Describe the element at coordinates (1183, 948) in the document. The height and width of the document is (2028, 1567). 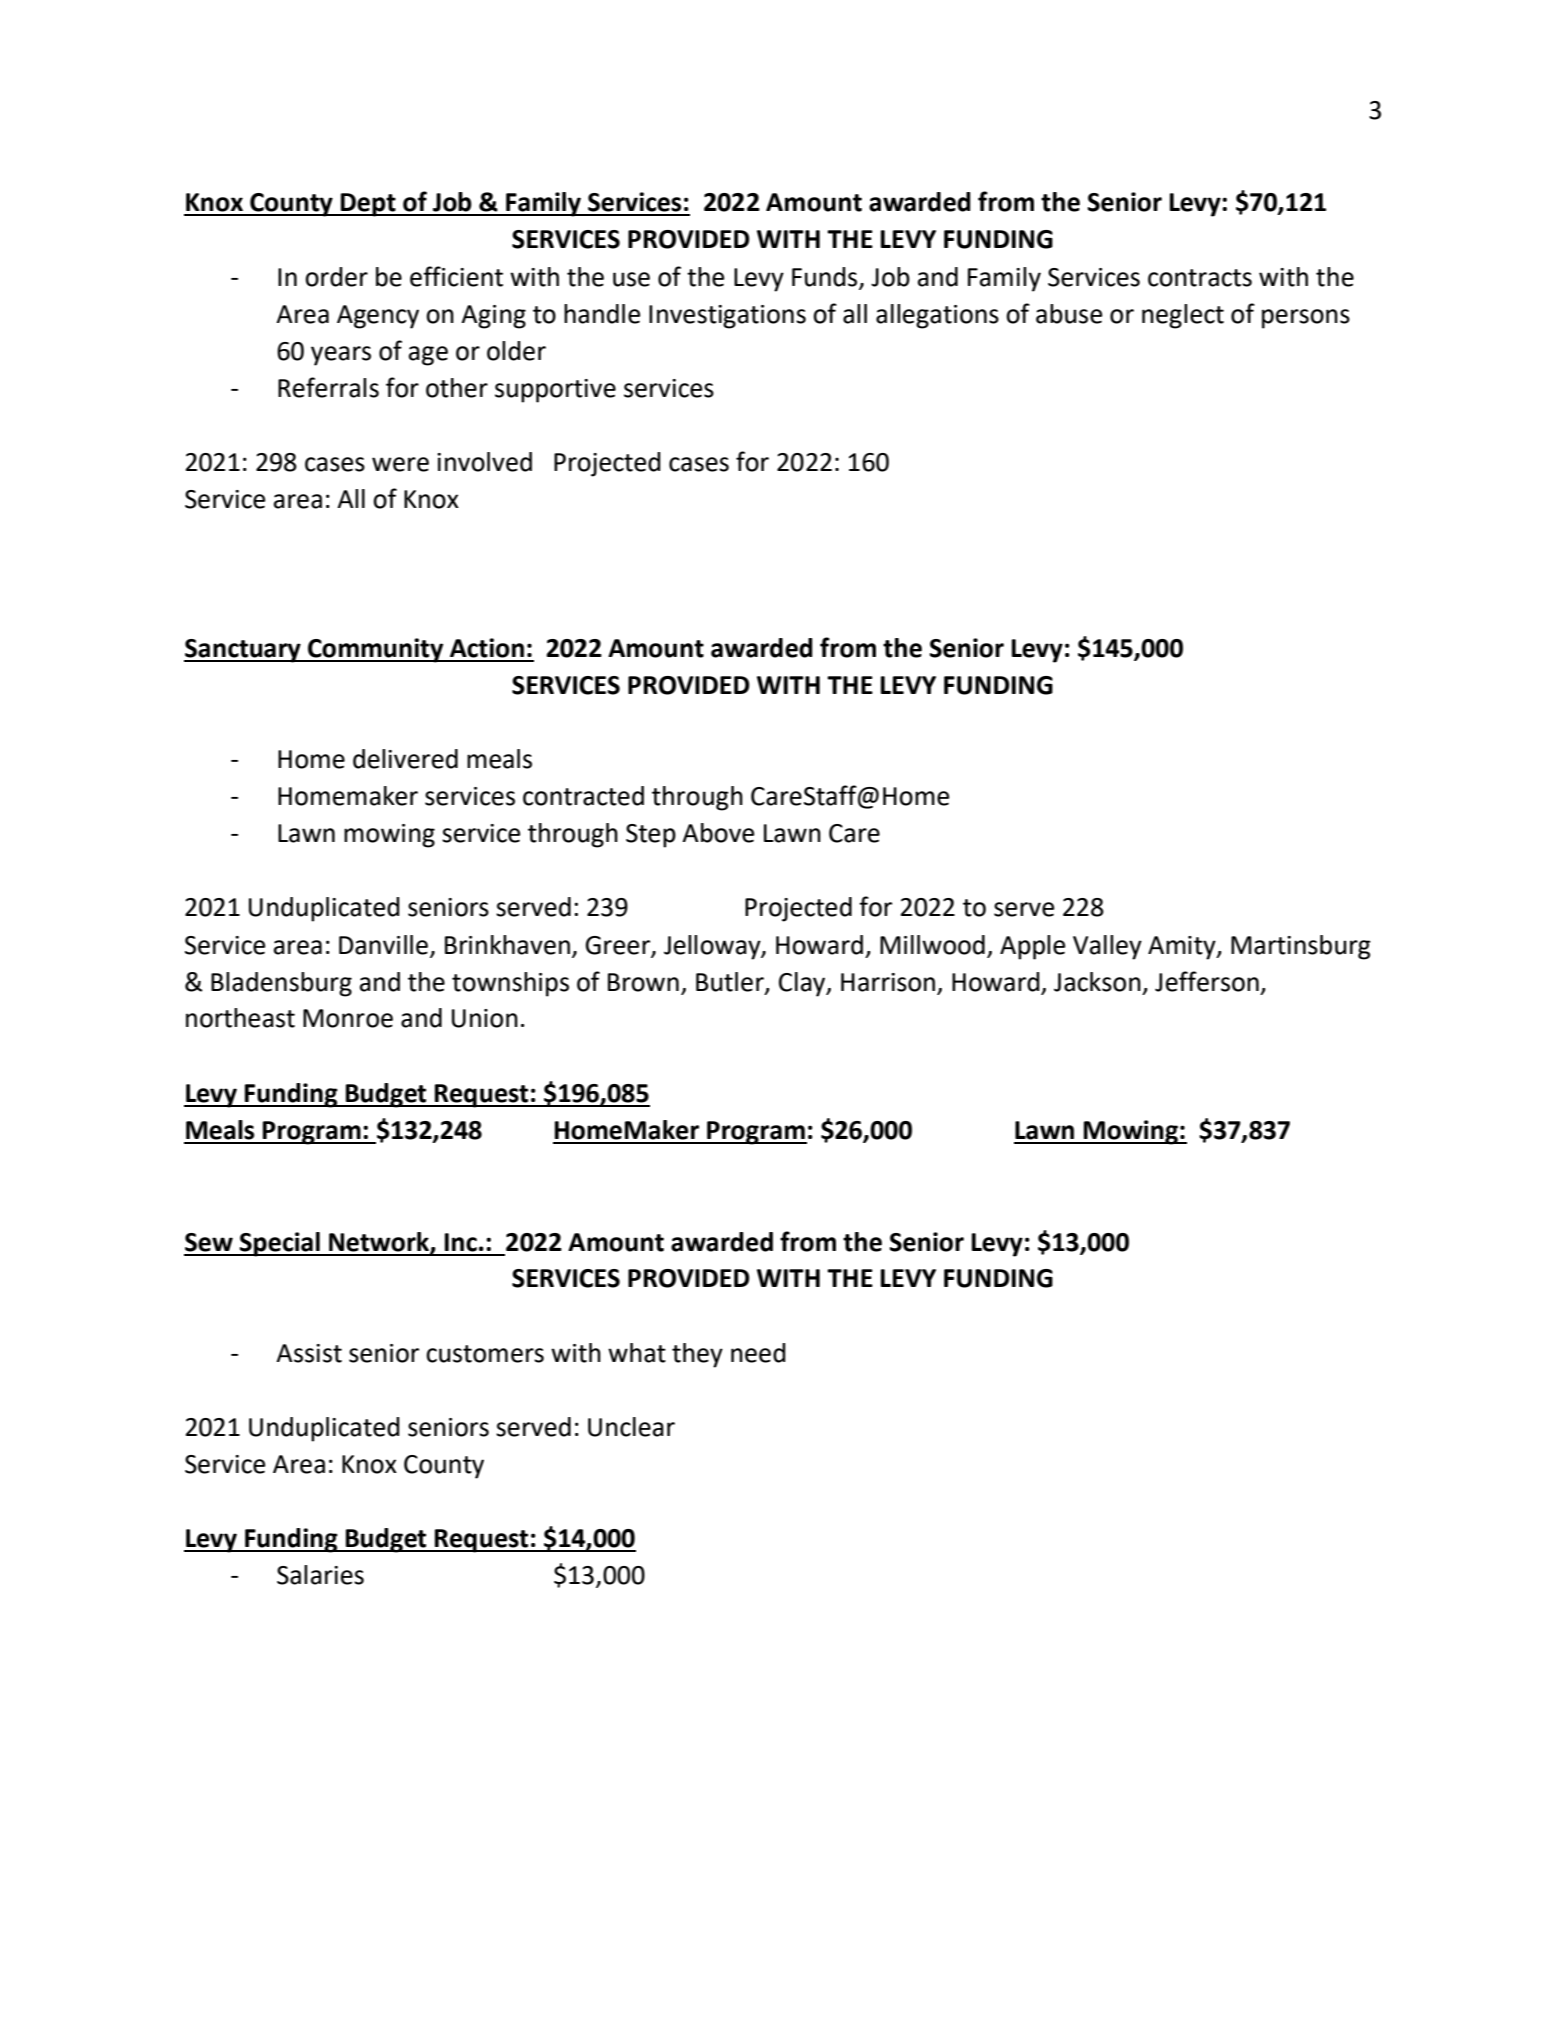
I see `Amity` at that location.
